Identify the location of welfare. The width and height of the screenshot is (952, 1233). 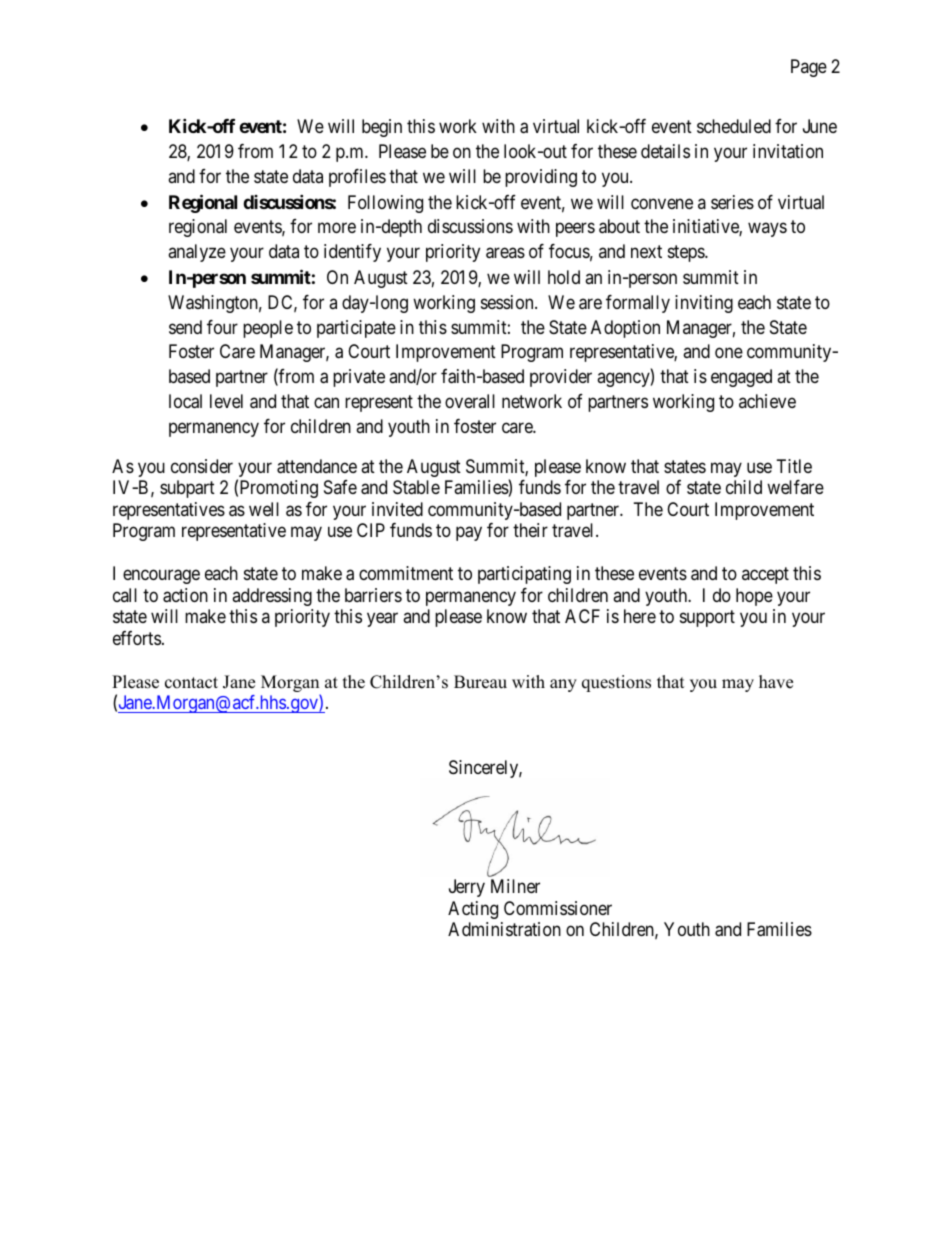
(795, 487).
